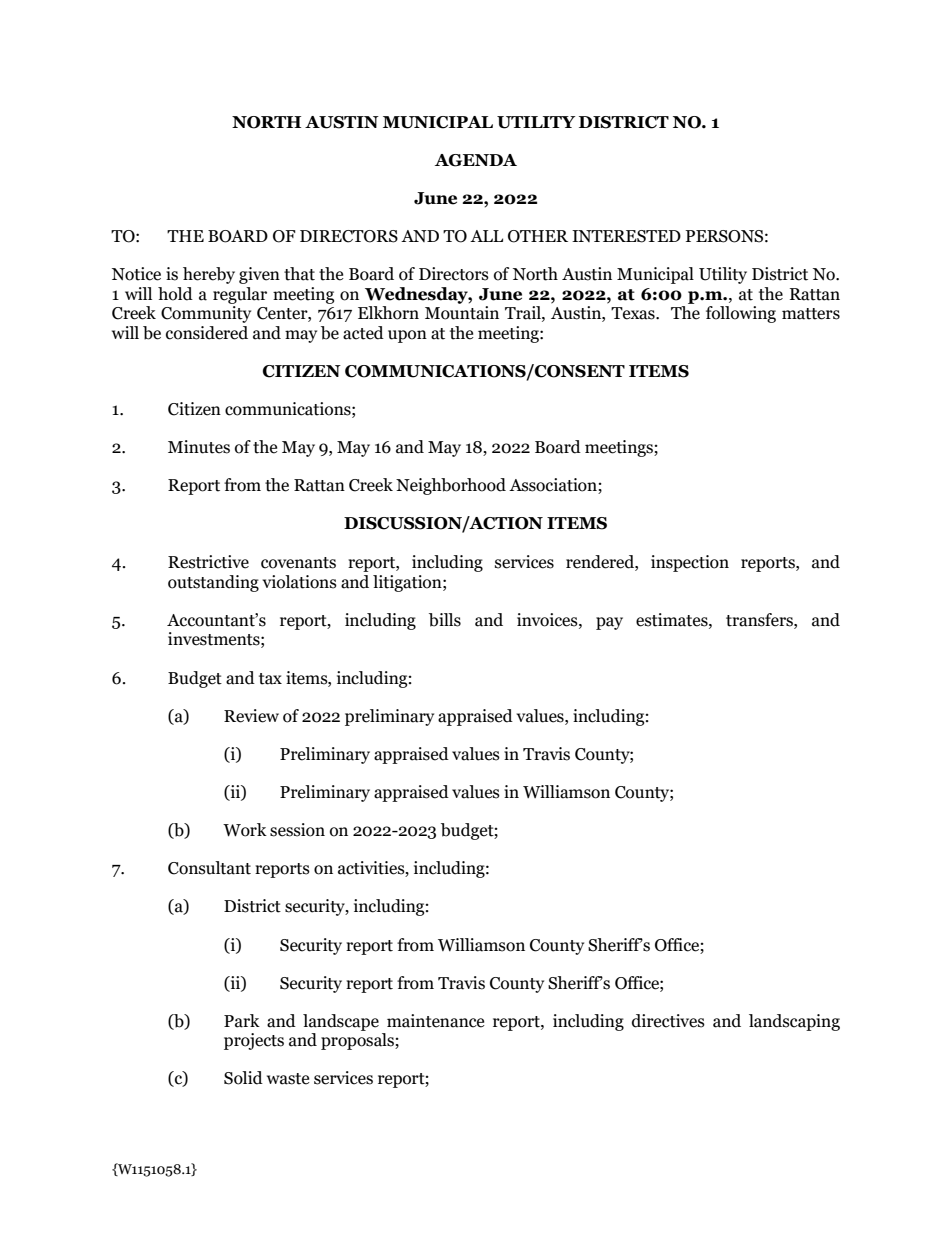 Image resolution: width=952 pixels, height=1233 pixels. What do you see at coordinates (668, 1021) in the image?
I see `directives` at bounding box center [668, 1021].
